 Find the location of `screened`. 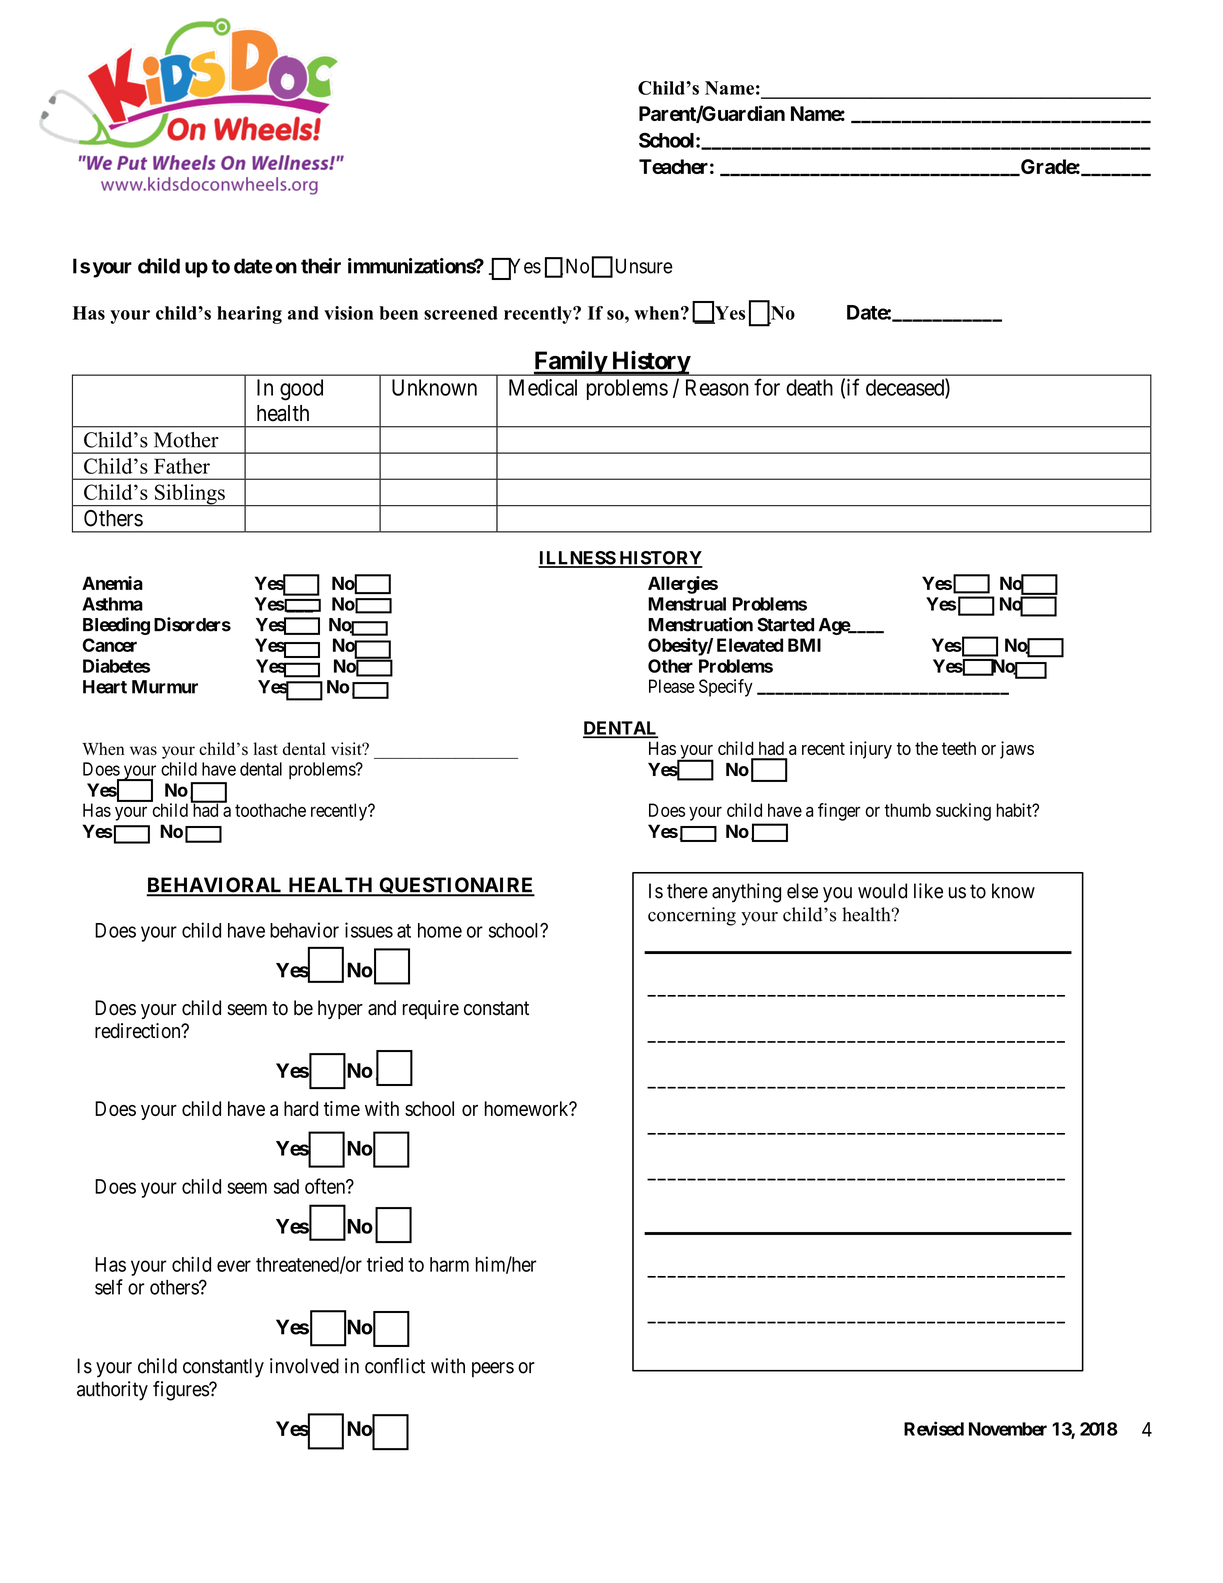

screened is located at coordinates (461, 313).
